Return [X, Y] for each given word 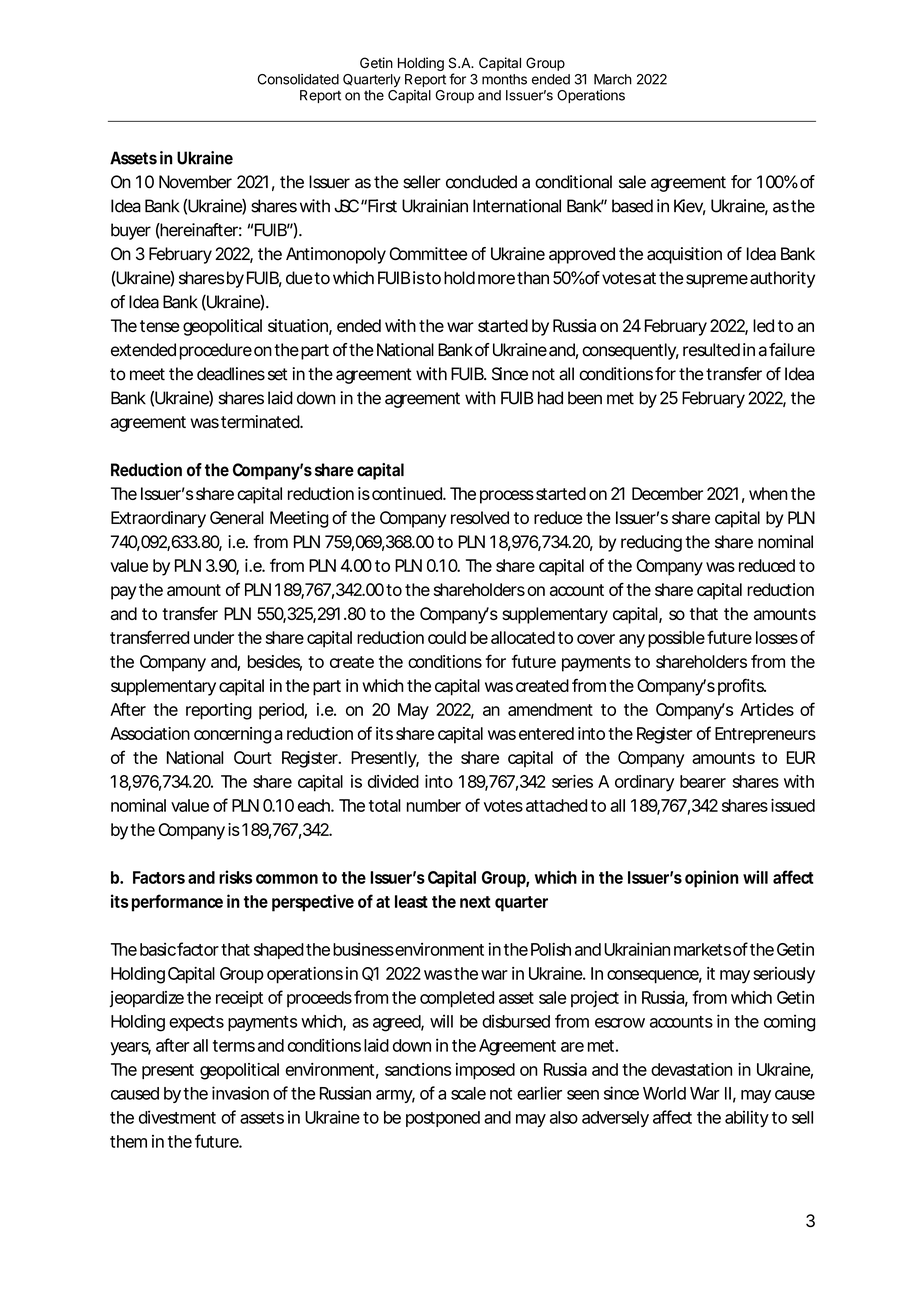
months [504, 79]
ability [747, 1118]
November [195, 182]
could [447, 637]
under [214, 637]
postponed [443, 1119]
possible [676, 639]
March [613, 79]
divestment [177, 1117]
